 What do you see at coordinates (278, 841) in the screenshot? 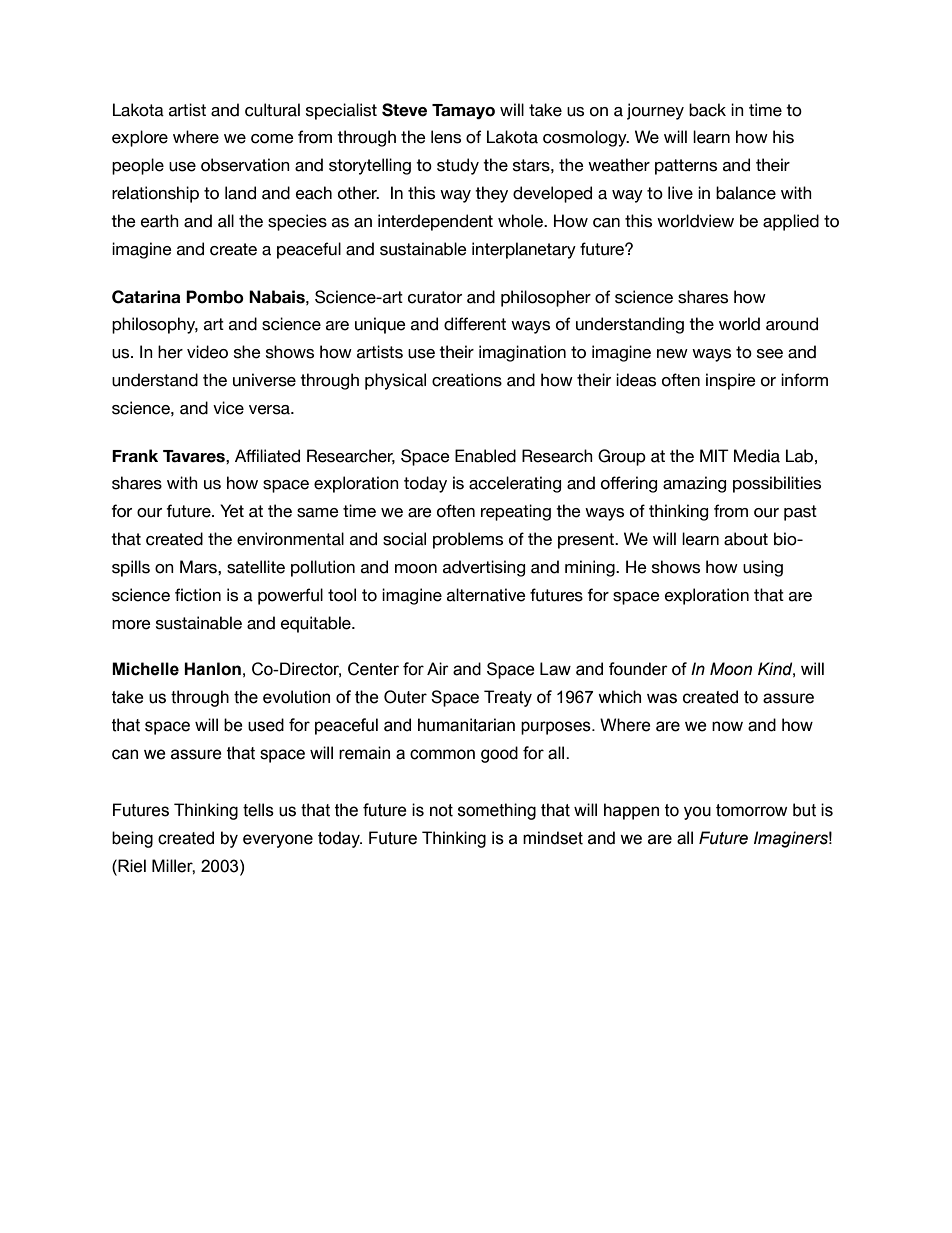
I see `everyone` at bounding box center [278, 841].
